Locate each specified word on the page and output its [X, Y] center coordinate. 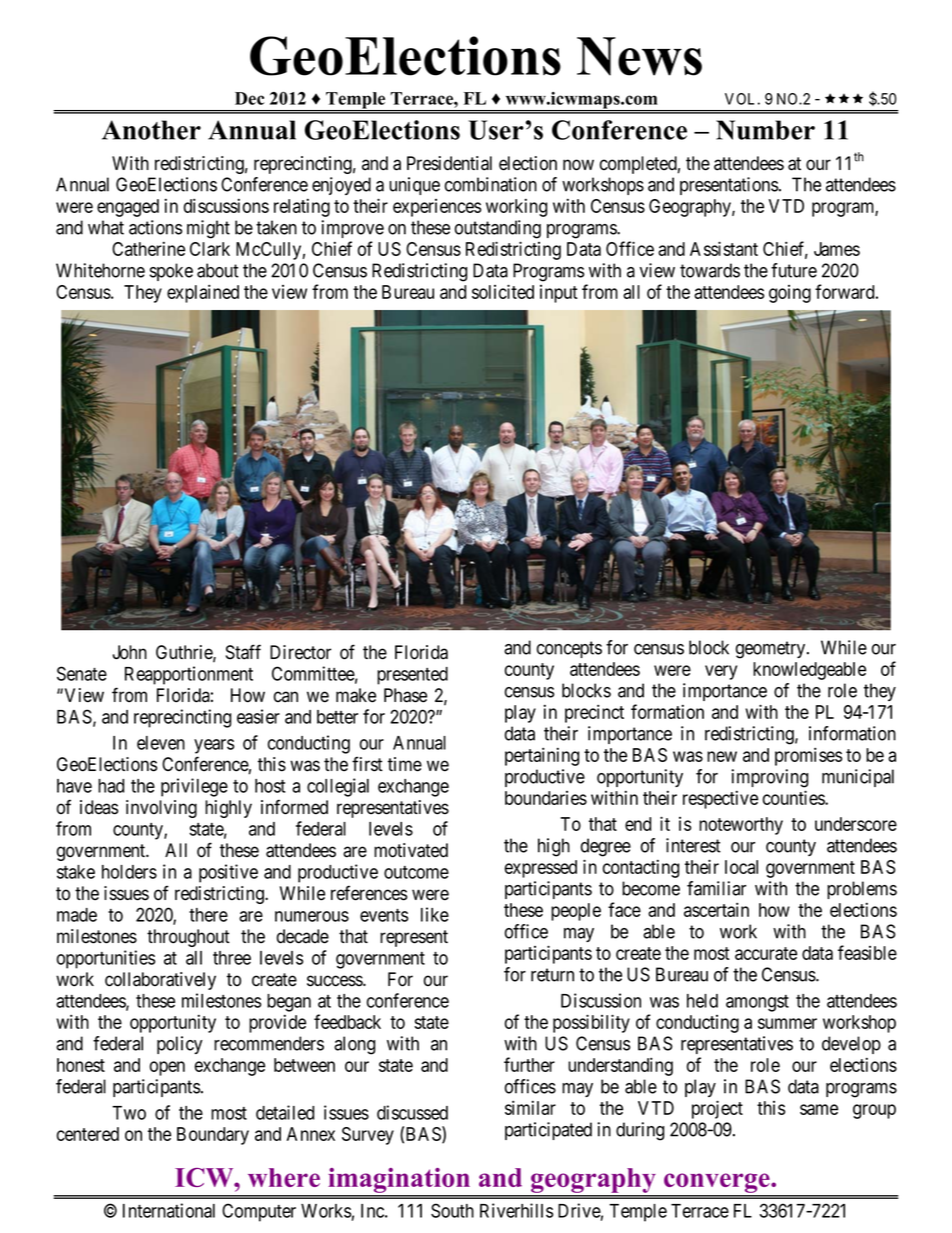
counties [794, 797]
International [169, 1210]
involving [161, 809]
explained [203, 293]
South [452, 1210]
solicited [503, 291]
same [819, 1109]
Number [765, 130]
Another [151, 130]
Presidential [449, 163]
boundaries [546, 798]
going [790, 294]
